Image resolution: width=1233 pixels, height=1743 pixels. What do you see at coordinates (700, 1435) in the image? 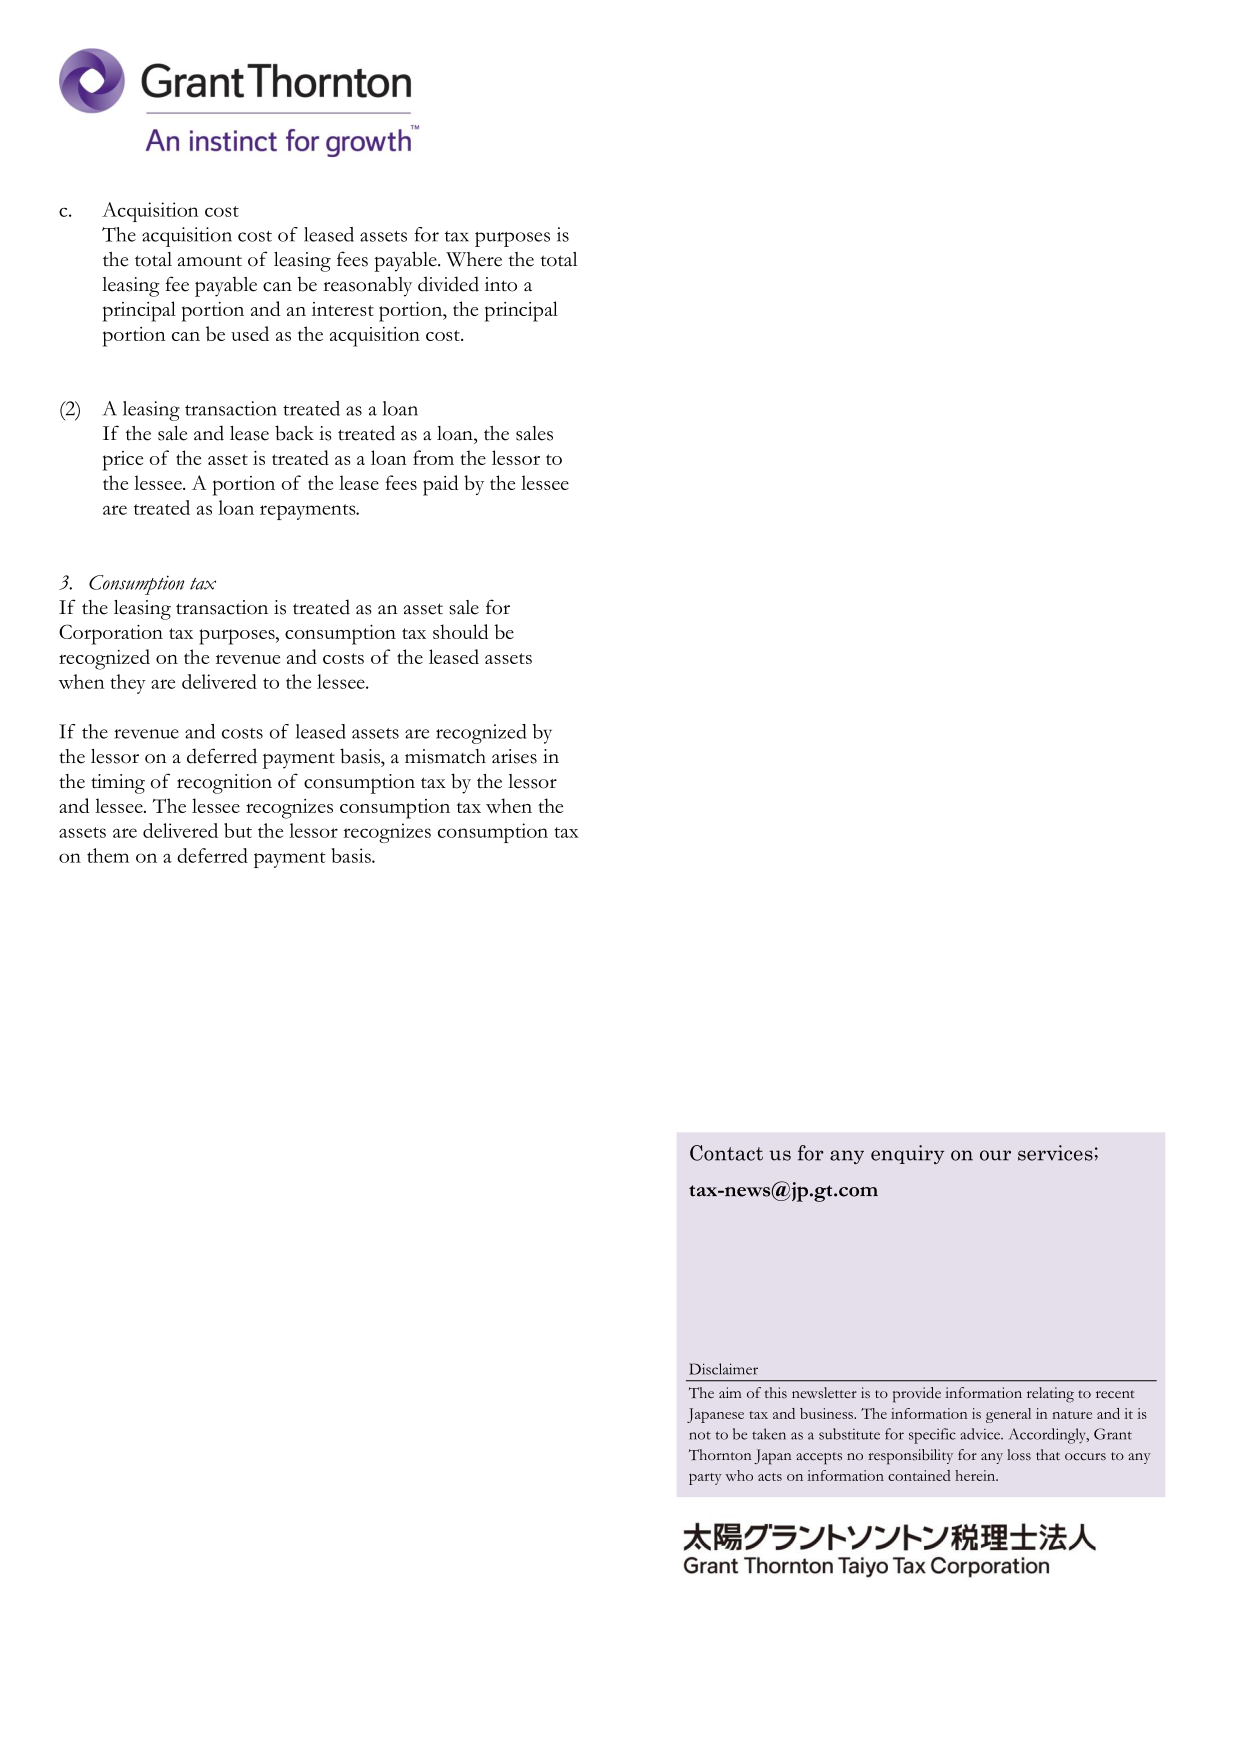
I see `not` at bounding box center [700, 1435].
